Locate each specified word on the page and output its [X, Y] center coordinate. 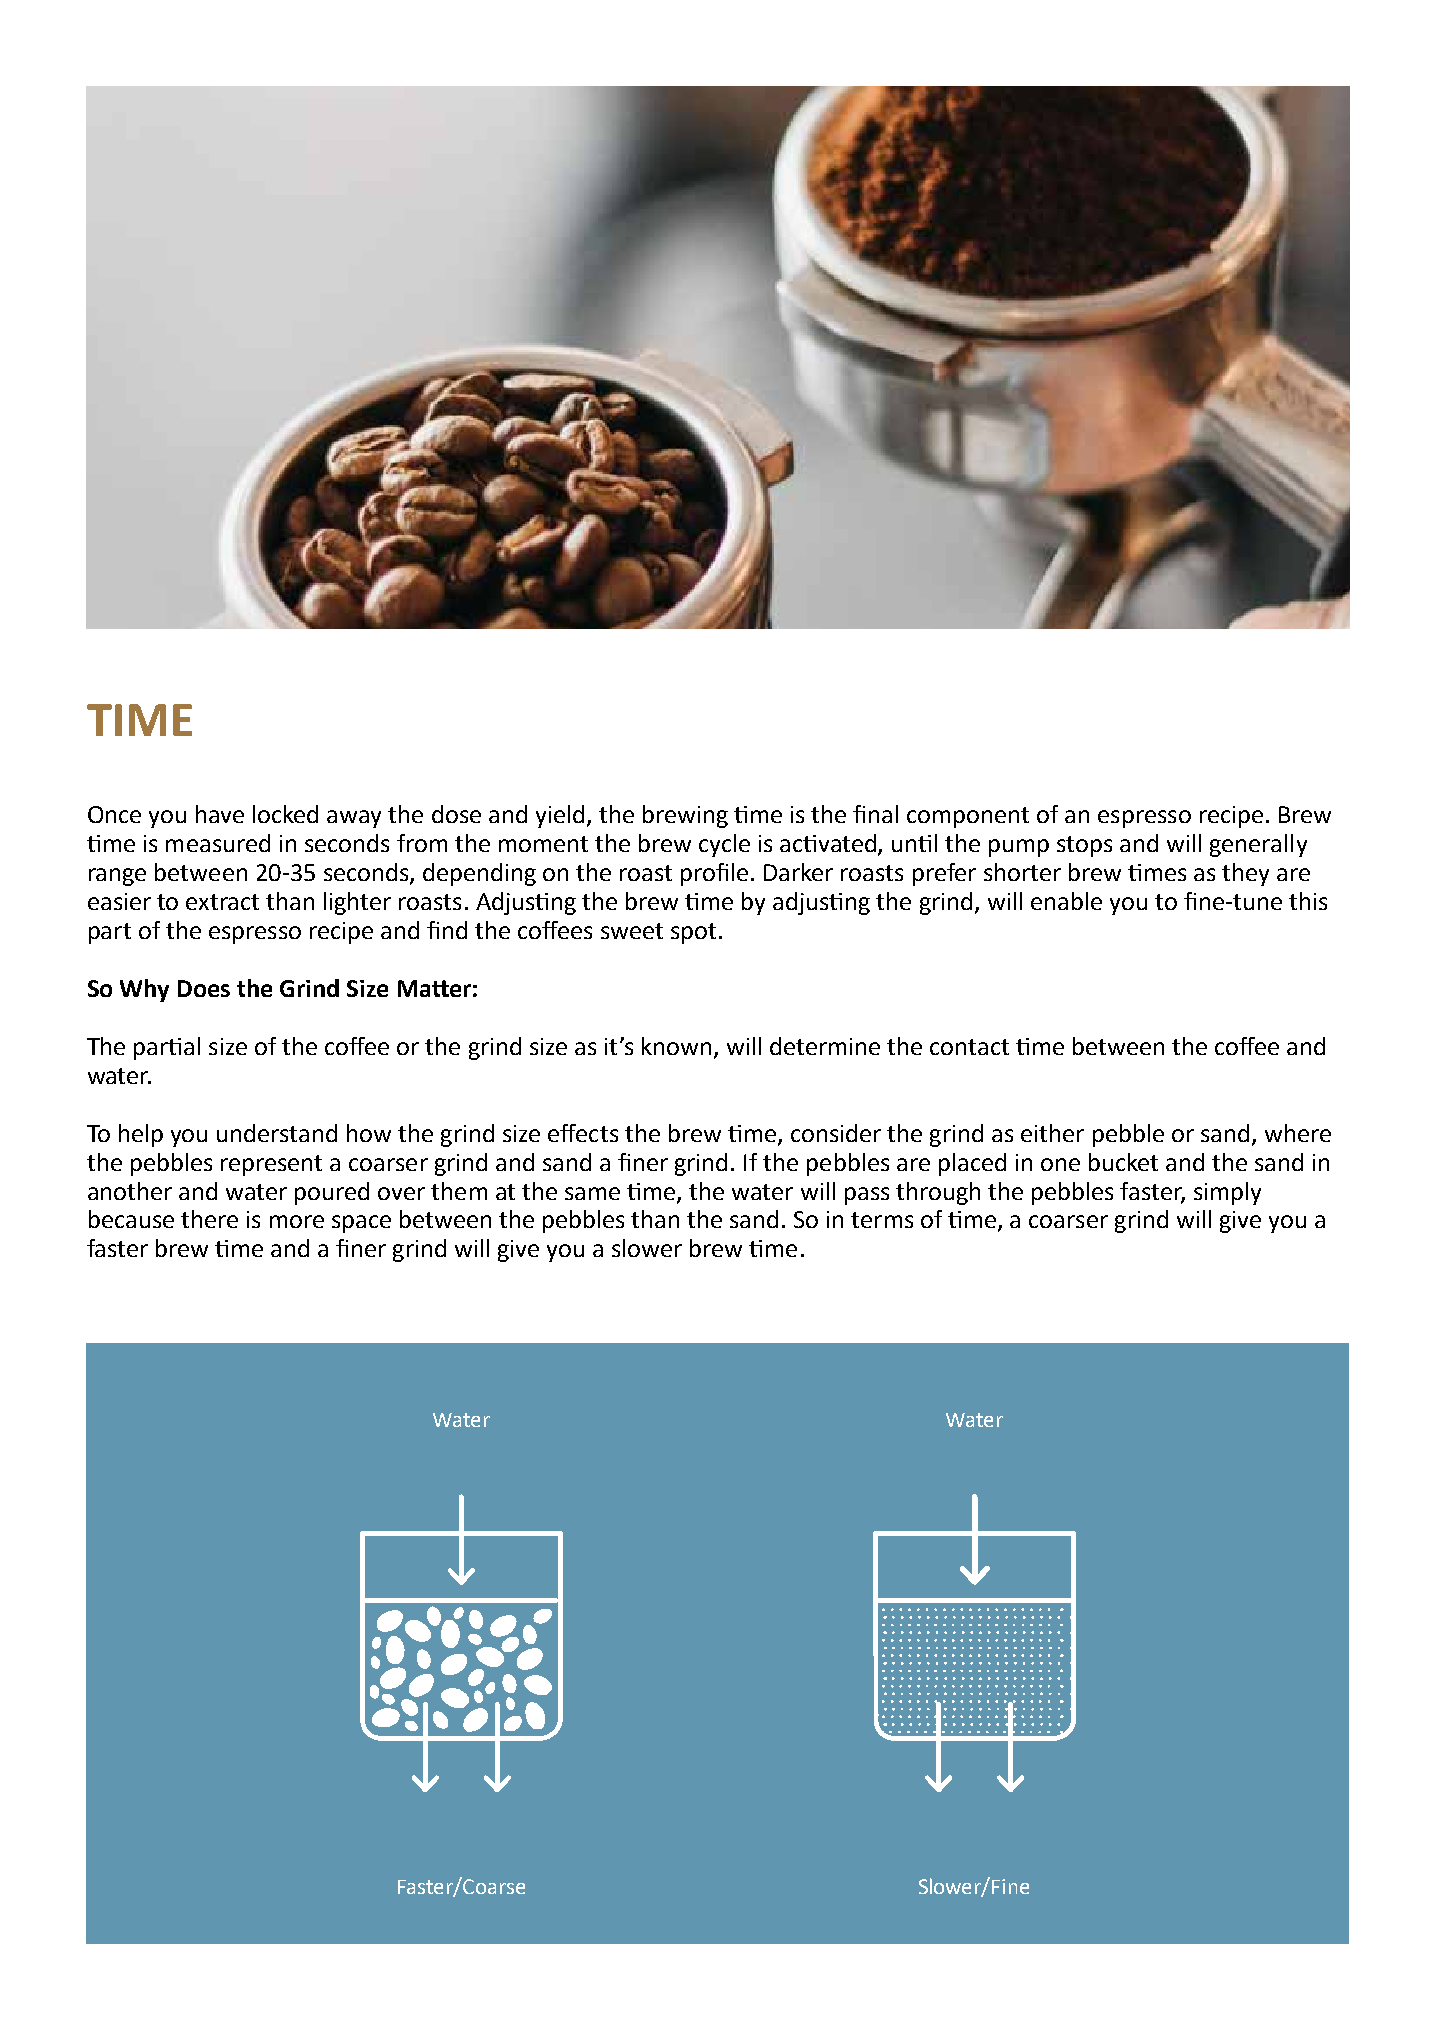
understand [277, 1133]
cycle [724, 845]
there [209, 1219]
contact [969, 1047]
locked [285, 814]
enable [1066, 901]
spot [693, 933]
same [592, 1193]
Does [204, 988]
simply [1227, 1193]
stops [1084, 846]
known [678, 1047]
